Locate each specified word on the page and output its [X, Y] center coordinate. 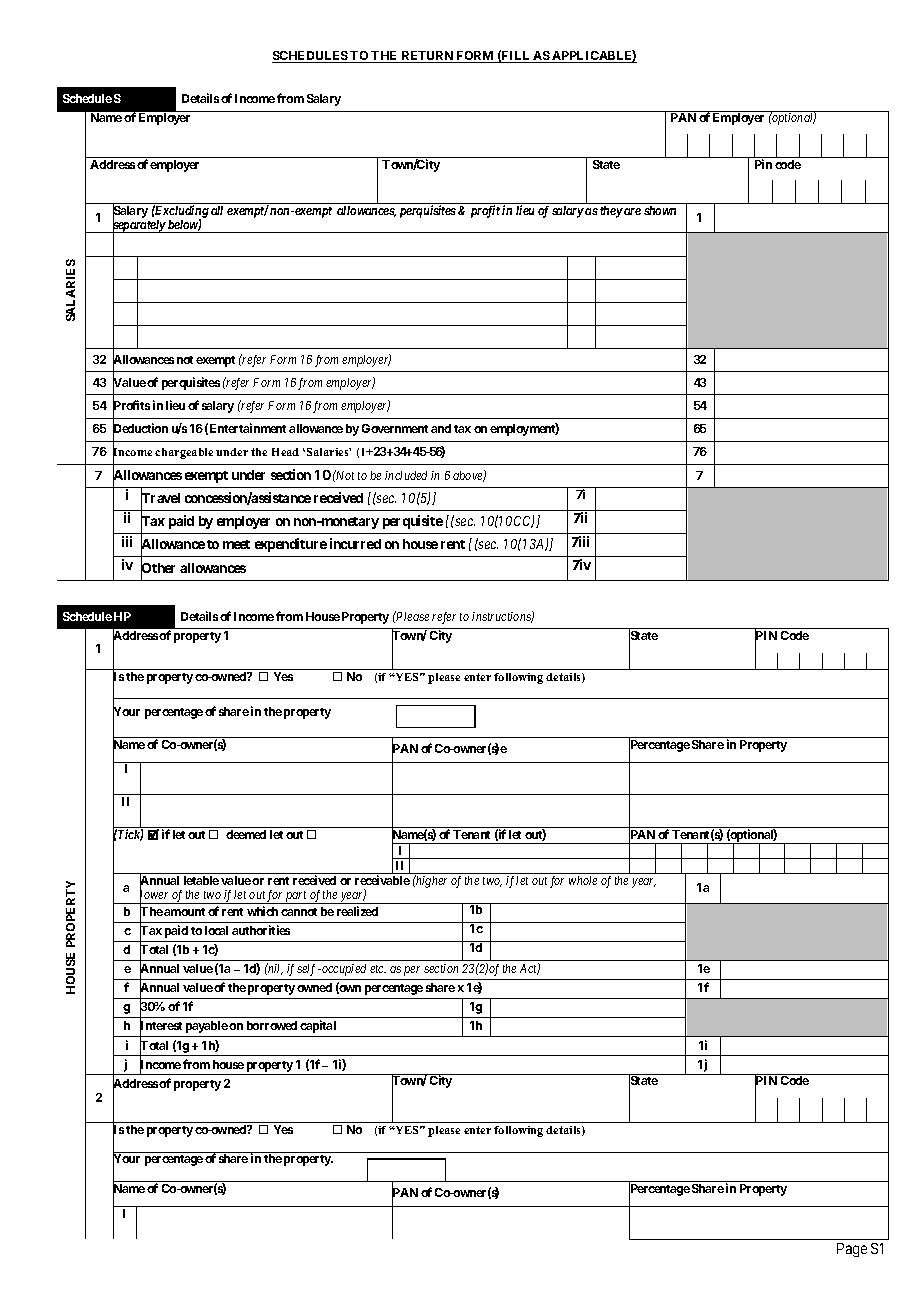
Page [852, 1250]
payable [207, 1027]
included [406, 475]
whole [583, 880]
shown [660, 210]
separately [139, 227]
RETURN [427, 57]
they [611, 212]
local [216, 930]
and [441, 428]
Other [158, 568]
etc [378, 969]
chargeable [184, 453]
